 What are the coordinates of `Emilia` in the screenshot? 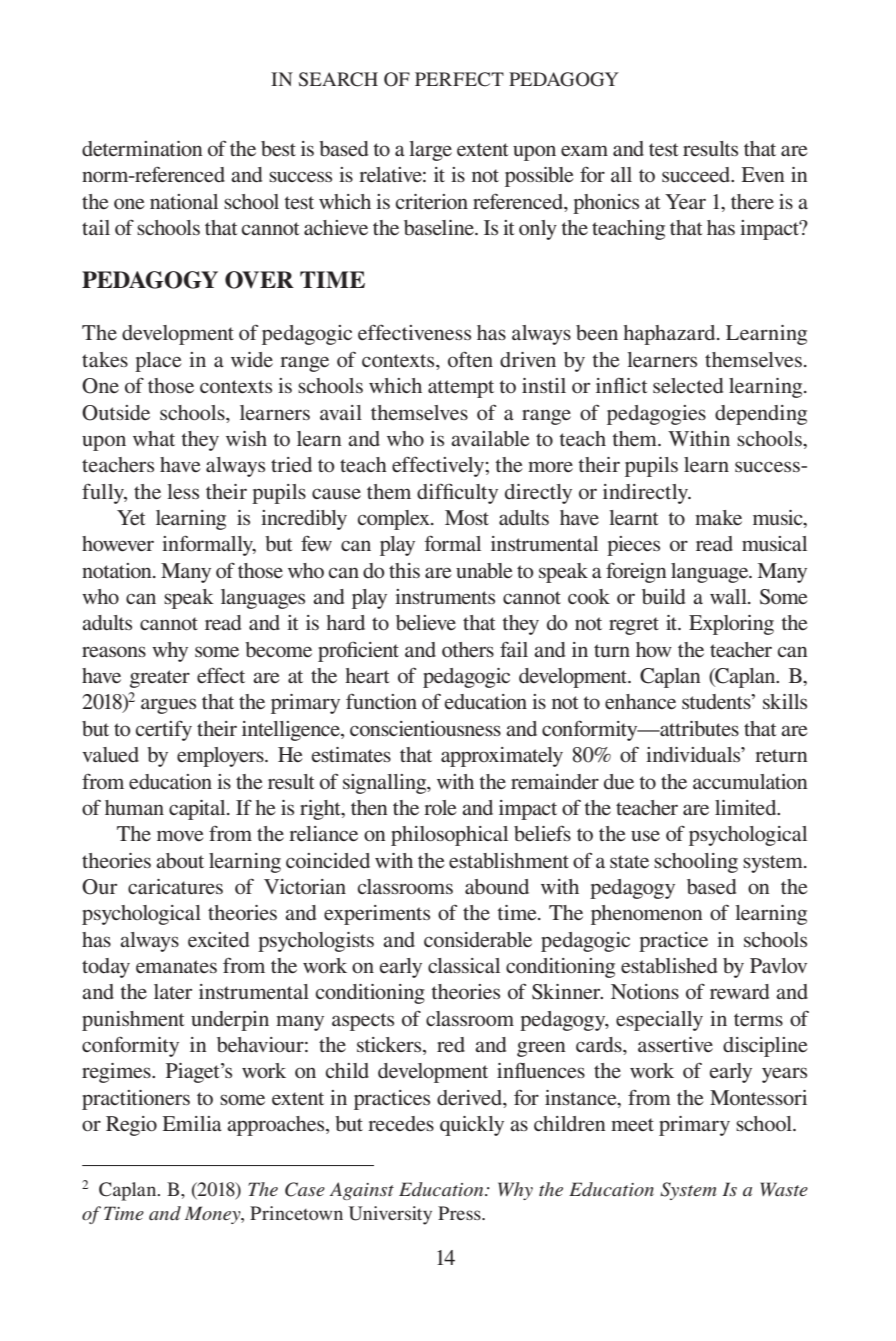 It's located at (192, 1123).
